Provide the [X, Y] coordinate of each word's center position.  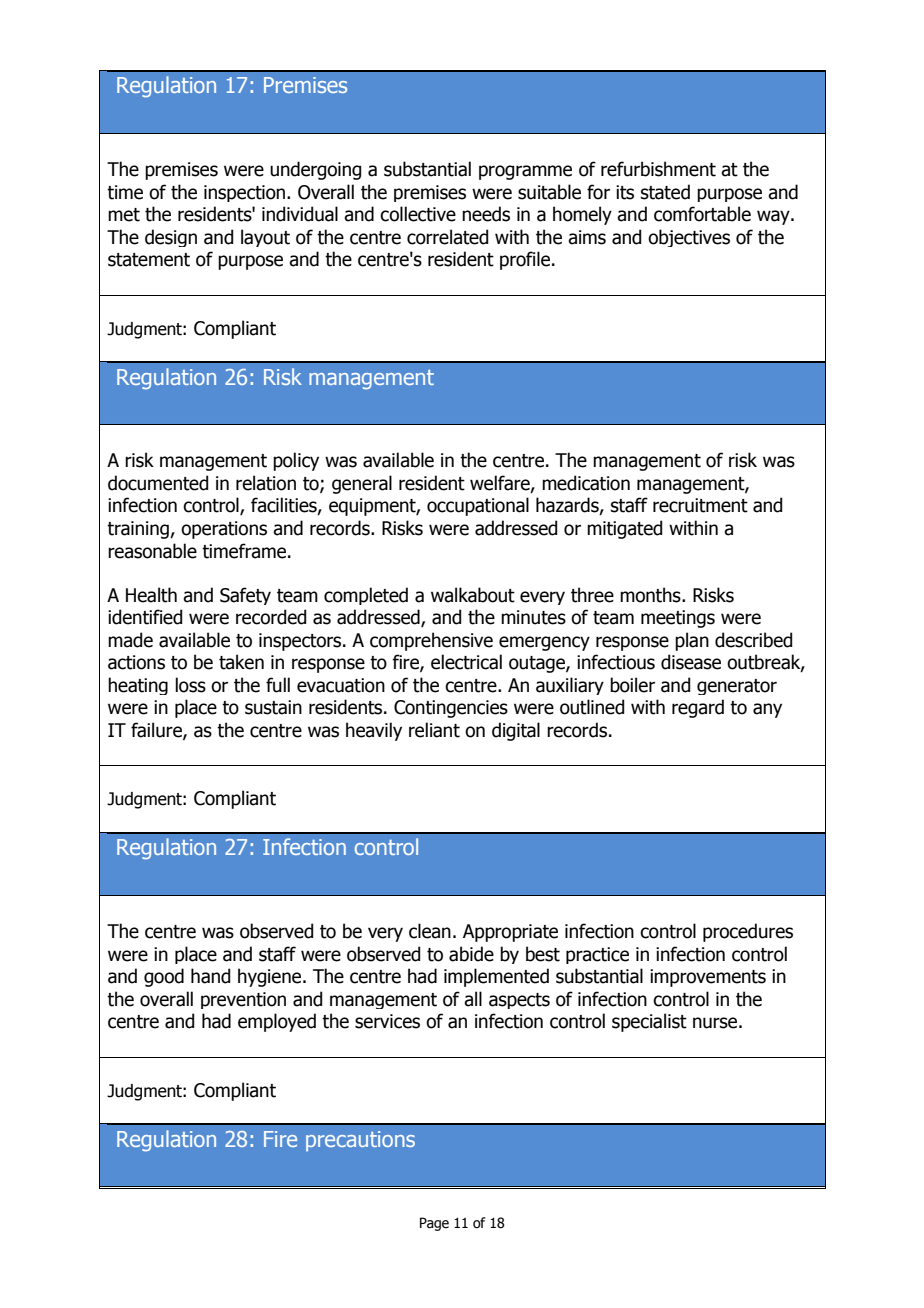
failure [157, 730]
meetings [678, 619]
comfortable [702, 214]
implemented [496, 977]
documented [158, 483]
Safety [245, 596]
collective [418, 214]
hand [210, 976]
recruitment [700, 505]
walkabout [473, 595]
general [362, 484]
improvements [708, 978]
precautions [360, 1141]
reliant [434, 730]
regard [698, 708]
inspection [246, 193]
